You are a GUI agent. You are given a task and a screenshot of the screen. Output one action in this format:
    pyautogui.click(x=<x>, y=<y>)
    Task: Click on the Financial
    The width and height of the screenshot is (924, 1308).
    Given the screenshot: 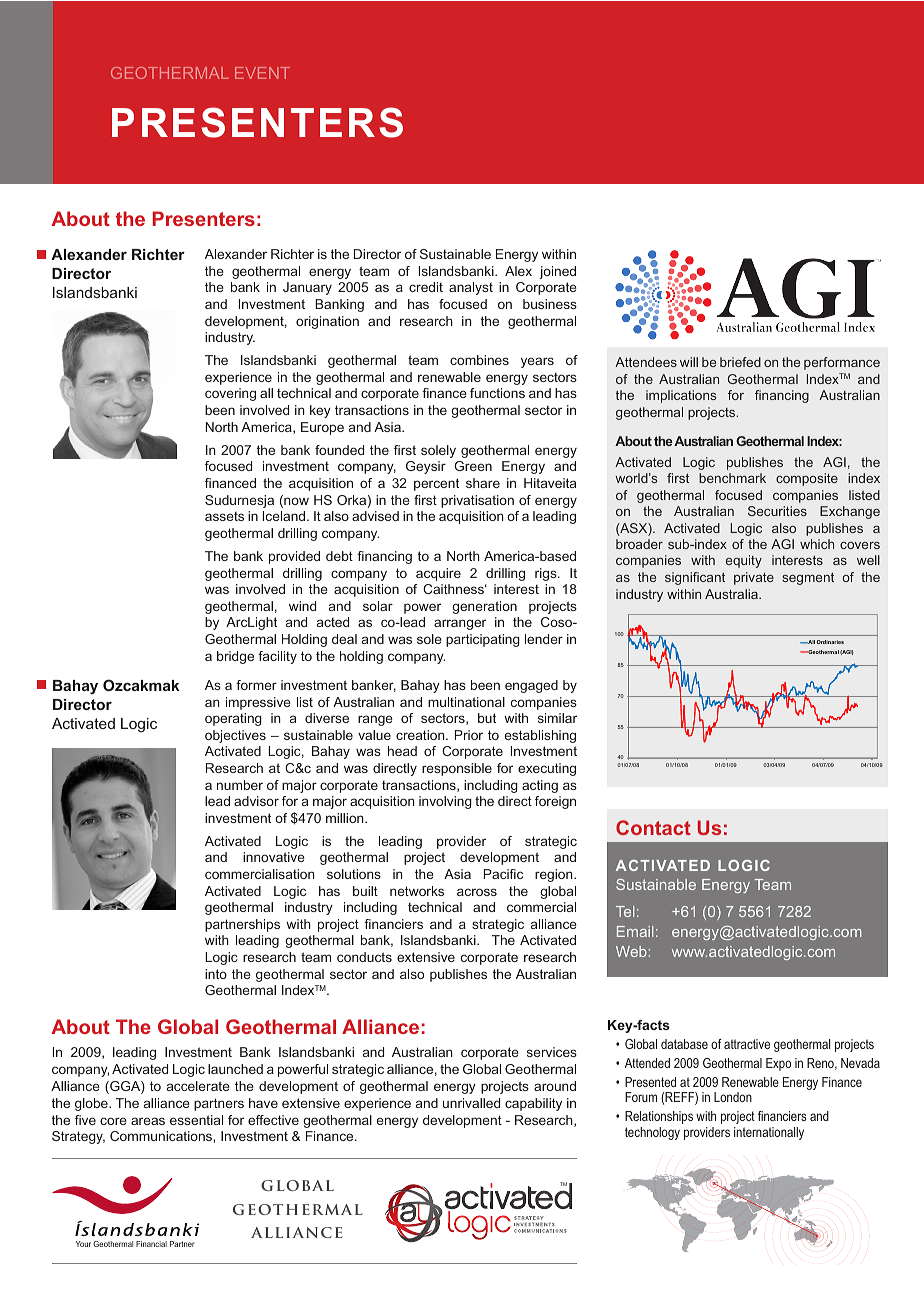 What is the action you would take?
    pyautogui.click(x=151, y=1244)
